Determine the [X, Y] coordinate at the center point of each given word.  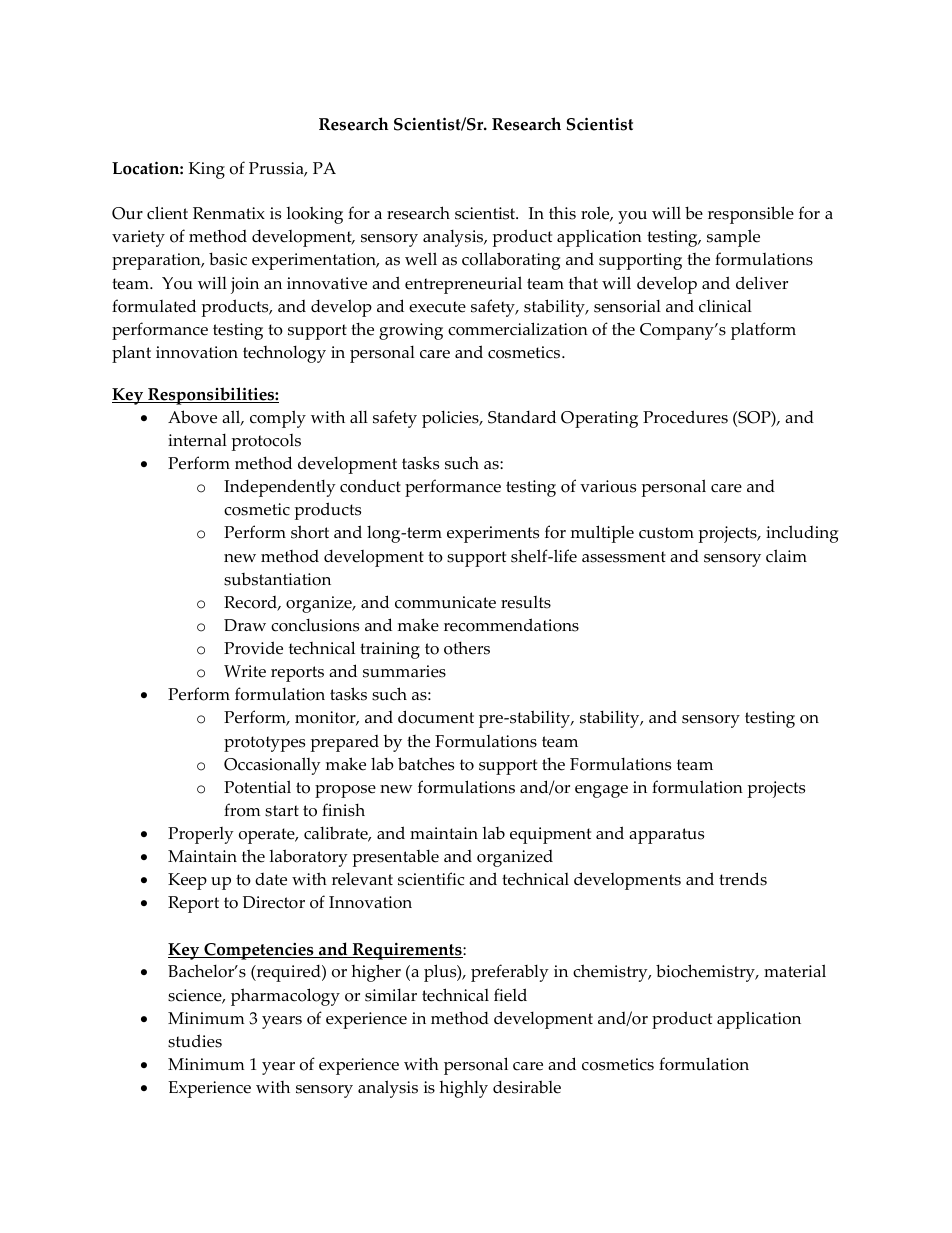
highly [463, 1089]
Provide [253, 648]
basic [228, 259]
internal [197, 440]
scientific [431, 879]
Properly [201, 835]
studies [195, 1041]
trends [743, 879]
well [421, 259]
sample [733, 238]
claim [786, 556]
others [467, 648]
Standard [522, 417]
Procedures [685, 417]
